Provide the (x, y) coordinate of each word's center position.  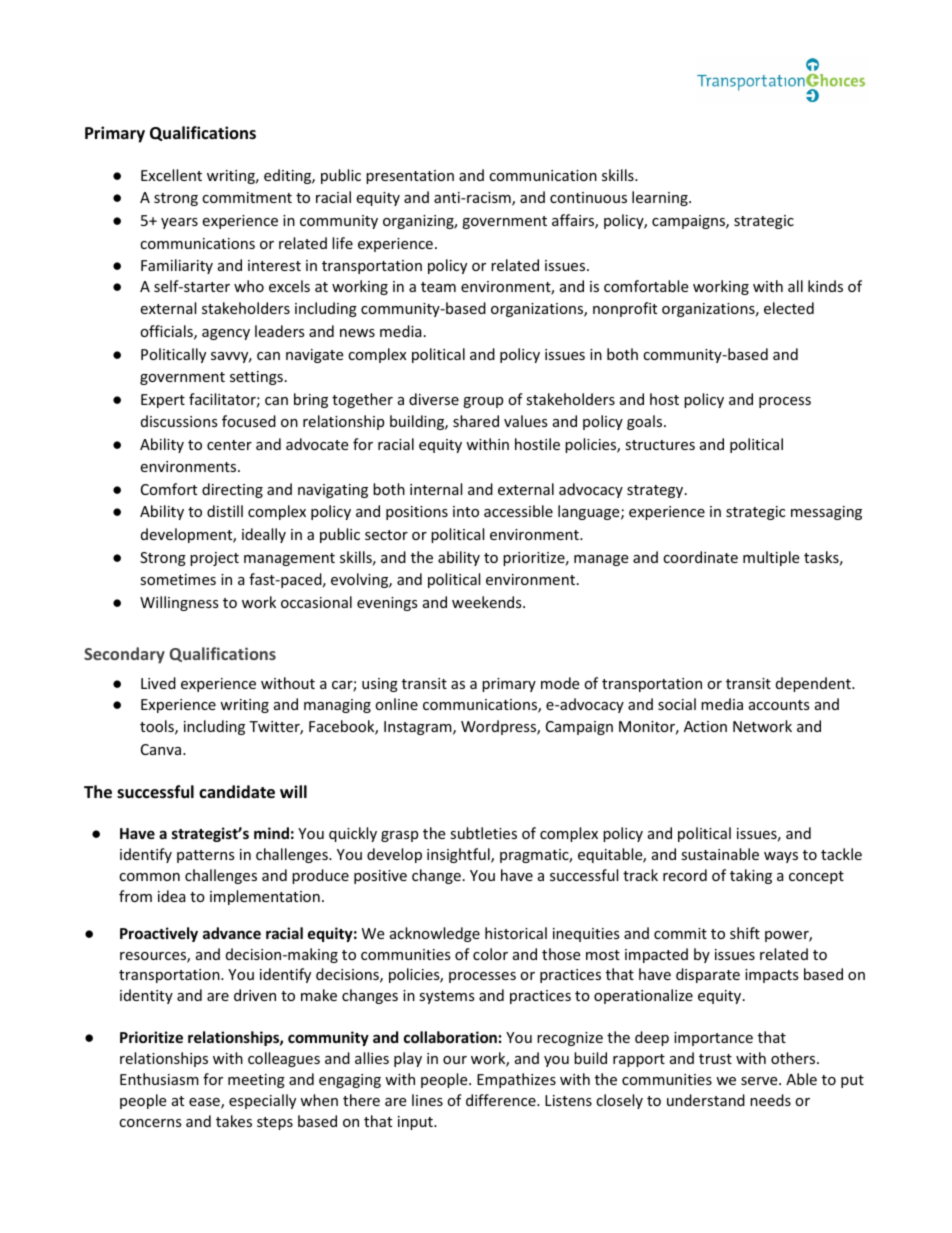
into (466, 511)
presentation (410, 177)
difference (502, 1100)
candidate (237, 792)
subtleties (483, 833)
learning (661, 198)
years (179, 223)
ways (781, 857)
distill (225, 511)
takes (234, 1121)
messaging (826, 513)
